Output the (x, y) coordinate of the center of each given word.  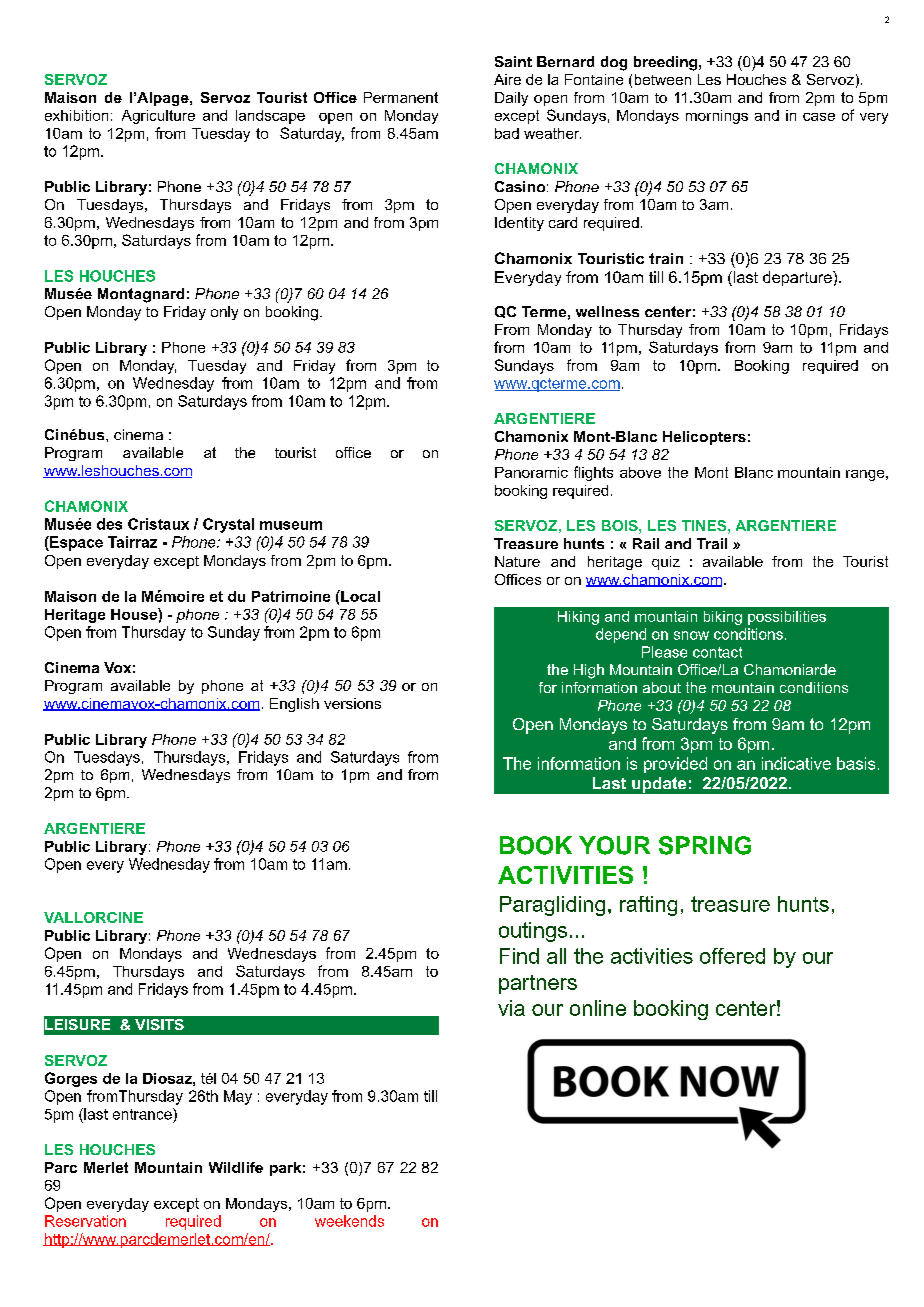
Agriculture (158, 117)
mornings (717, 117)
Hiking (578, 618)
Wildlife (236, 1167)
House (135, 614)
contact (717, 652)
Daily (511, 99)
